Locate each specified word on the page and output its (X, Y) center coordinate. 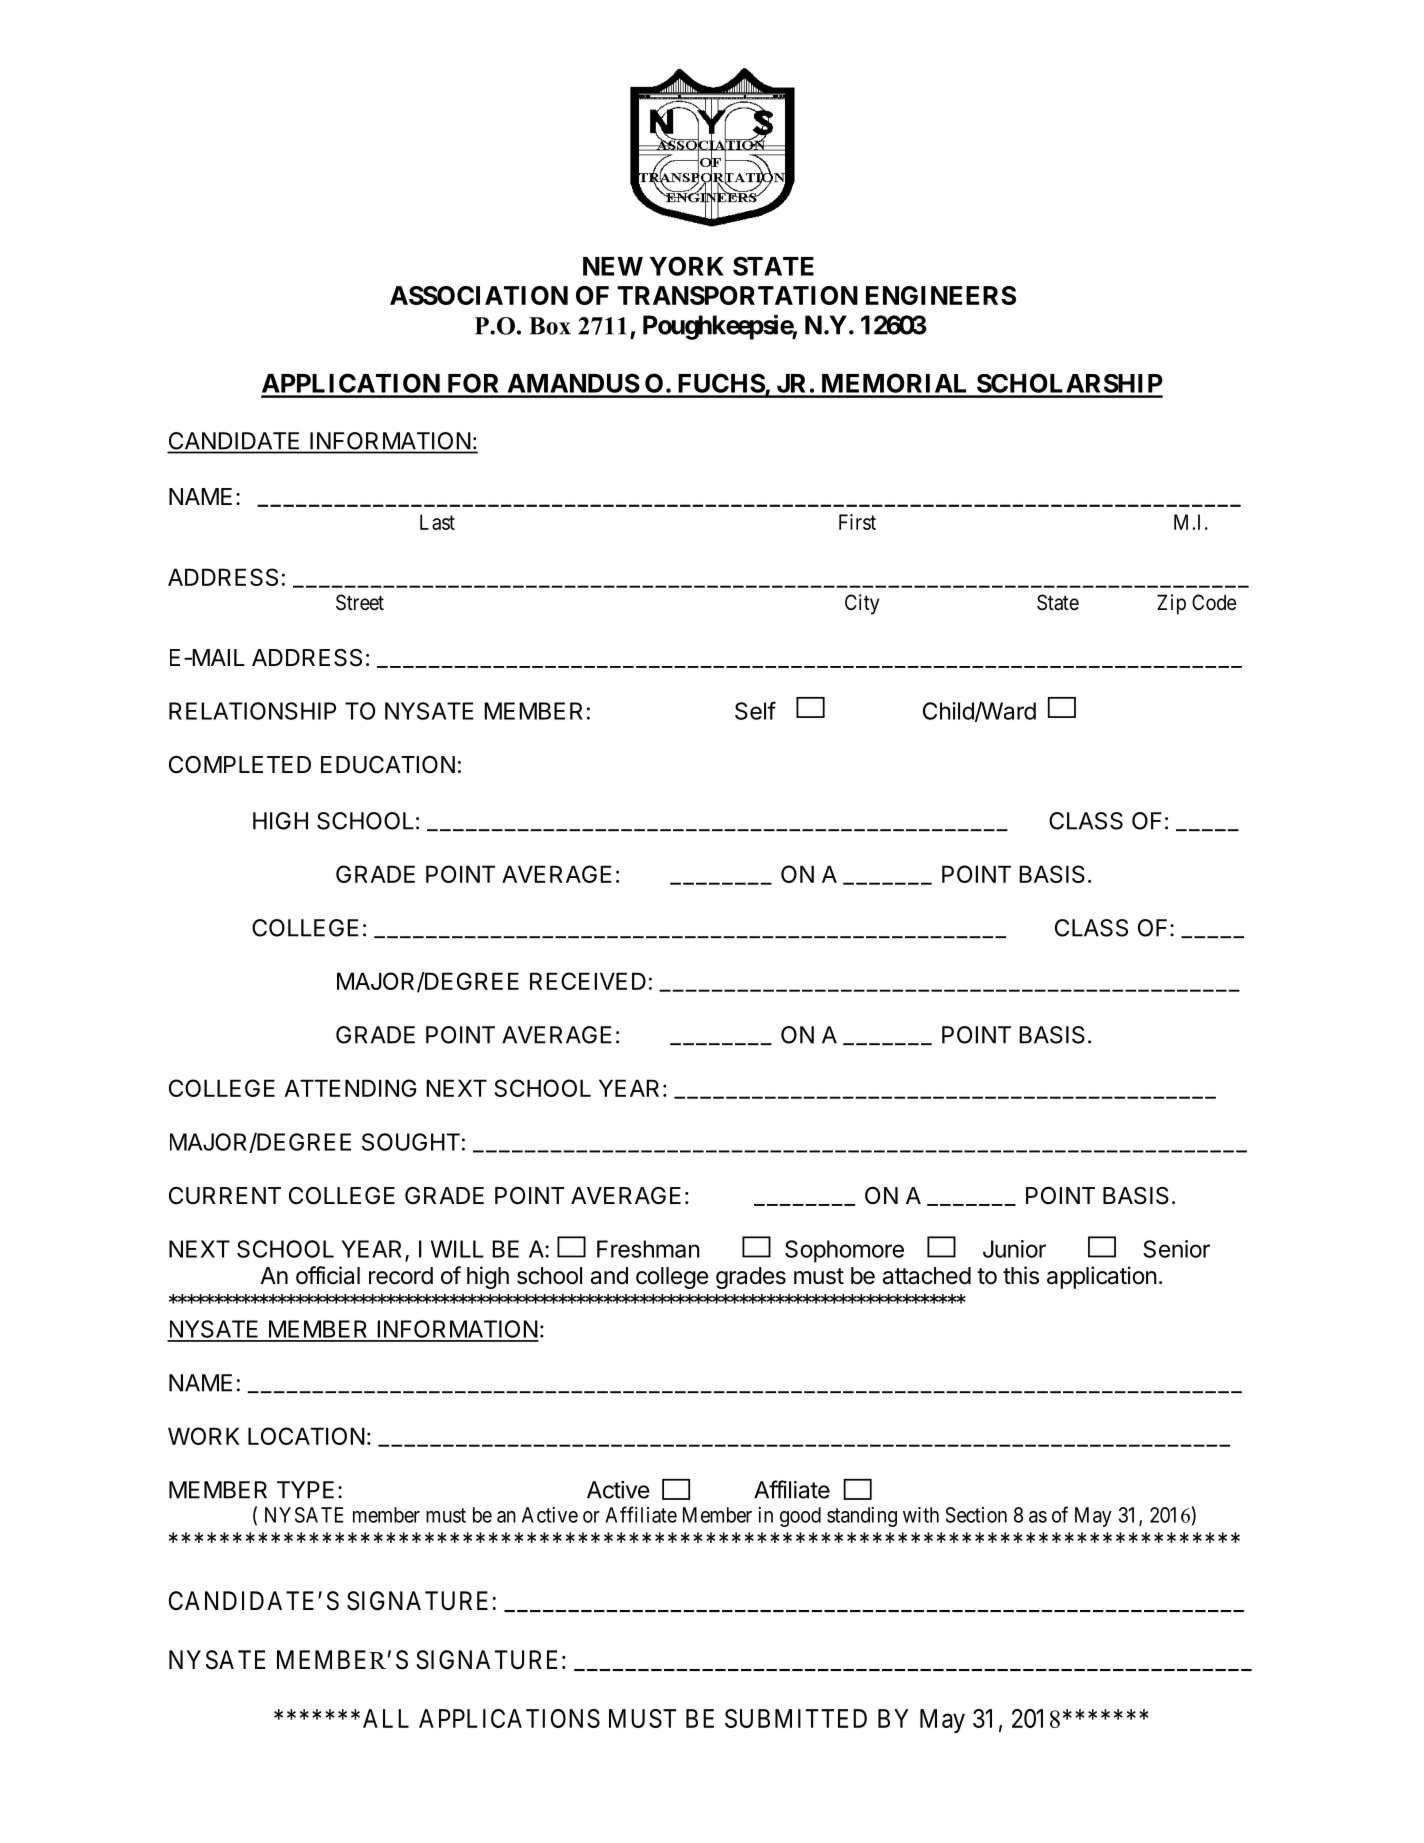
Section (976, 1515)
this (1021, 1275)
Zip (1171, 604)
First (857, 522)
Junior (1014, 1249)
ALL (386, 1718)
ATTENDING (350, 1088)
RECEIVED (588, 981)
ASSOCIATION (479, 295)
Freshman (648, 1249)
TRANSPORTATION (737, 295)
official (328, 1275)
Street (360, 602)
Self (755, 711)
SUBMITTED (796, 1718)
